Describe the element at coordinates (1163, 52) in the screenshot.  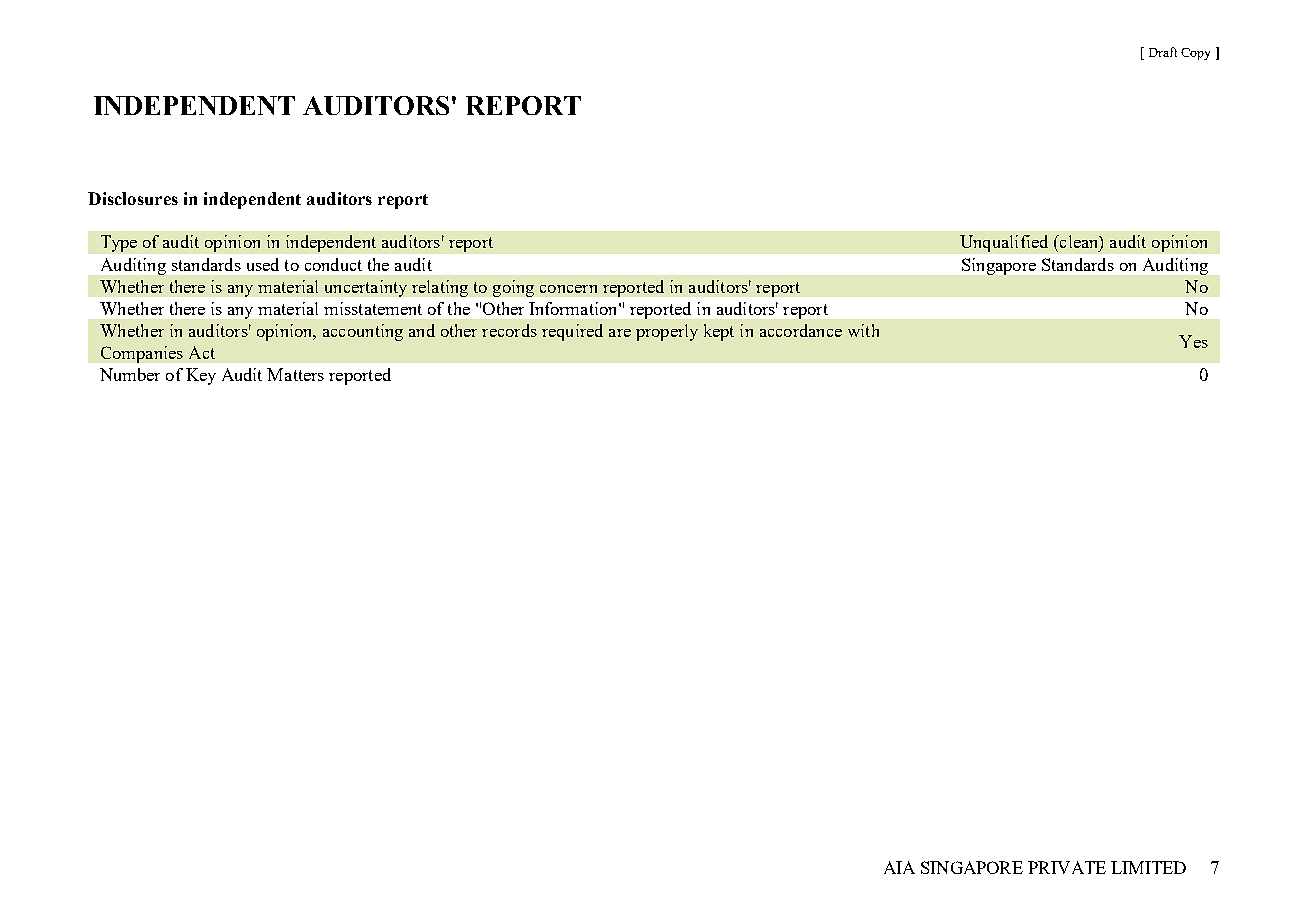
I see `Draft` at that location.
